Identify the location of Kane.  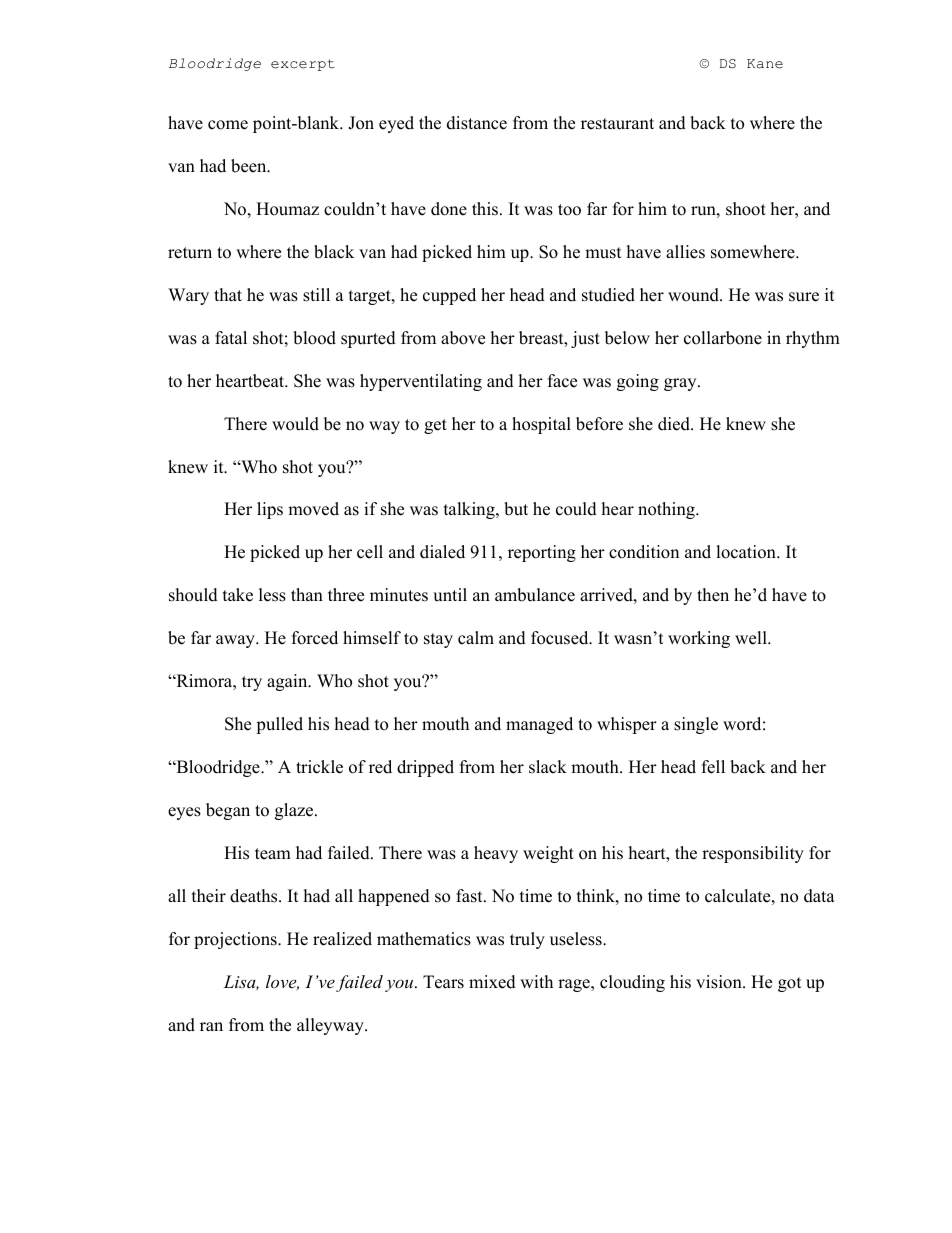
(765, 64).
